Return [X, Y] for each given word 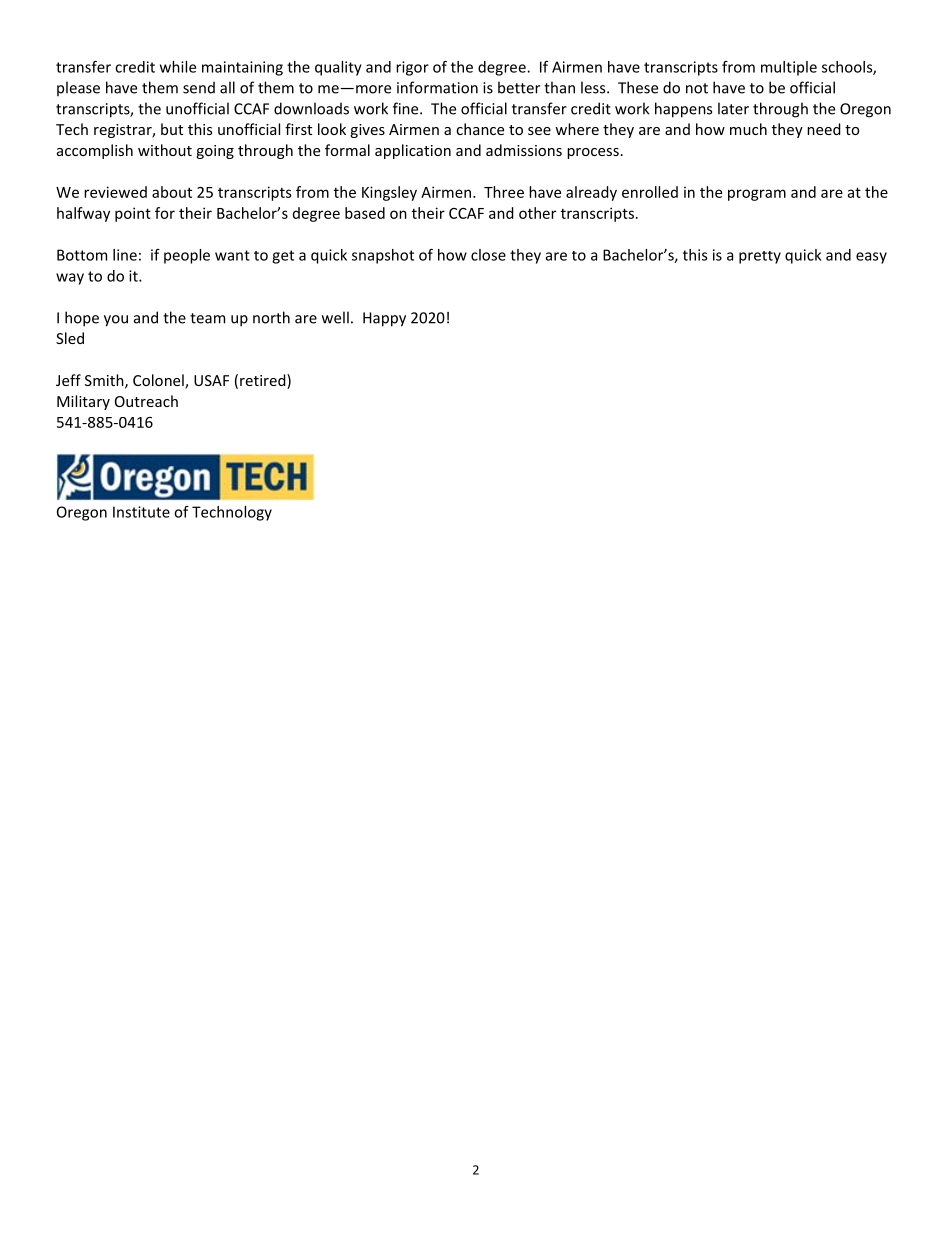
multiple [789, 68]
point [133, 214]
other [537, 213]
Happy [384, 319]
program [757, 195]
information [437, 87]
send [199, 87]
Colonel [159, 381]
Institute [141, 512]
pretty [760, 257]
